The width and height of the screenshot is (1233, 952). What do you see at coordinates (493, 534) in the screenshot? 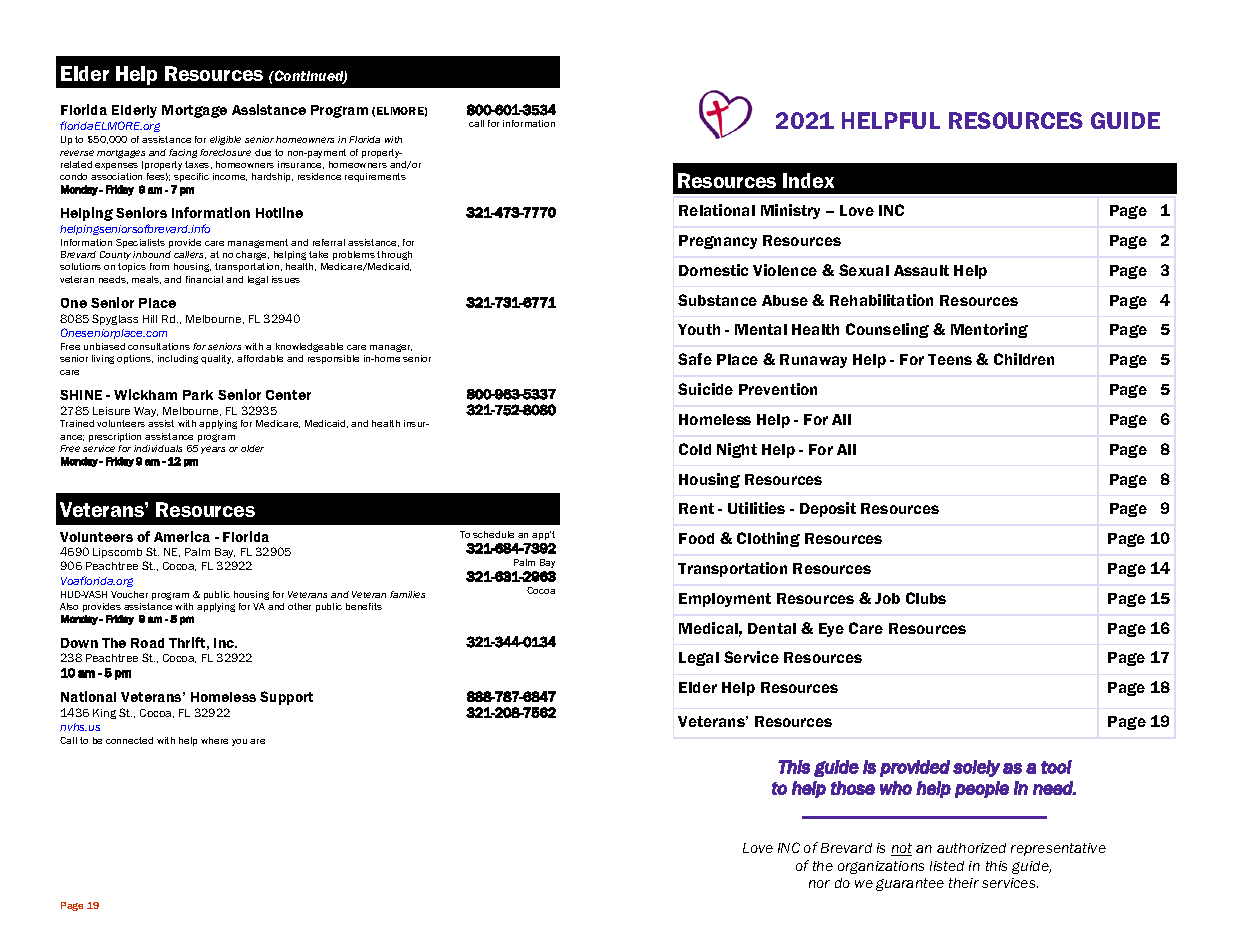
I see `schedule` at bounding box center [493, 534].
